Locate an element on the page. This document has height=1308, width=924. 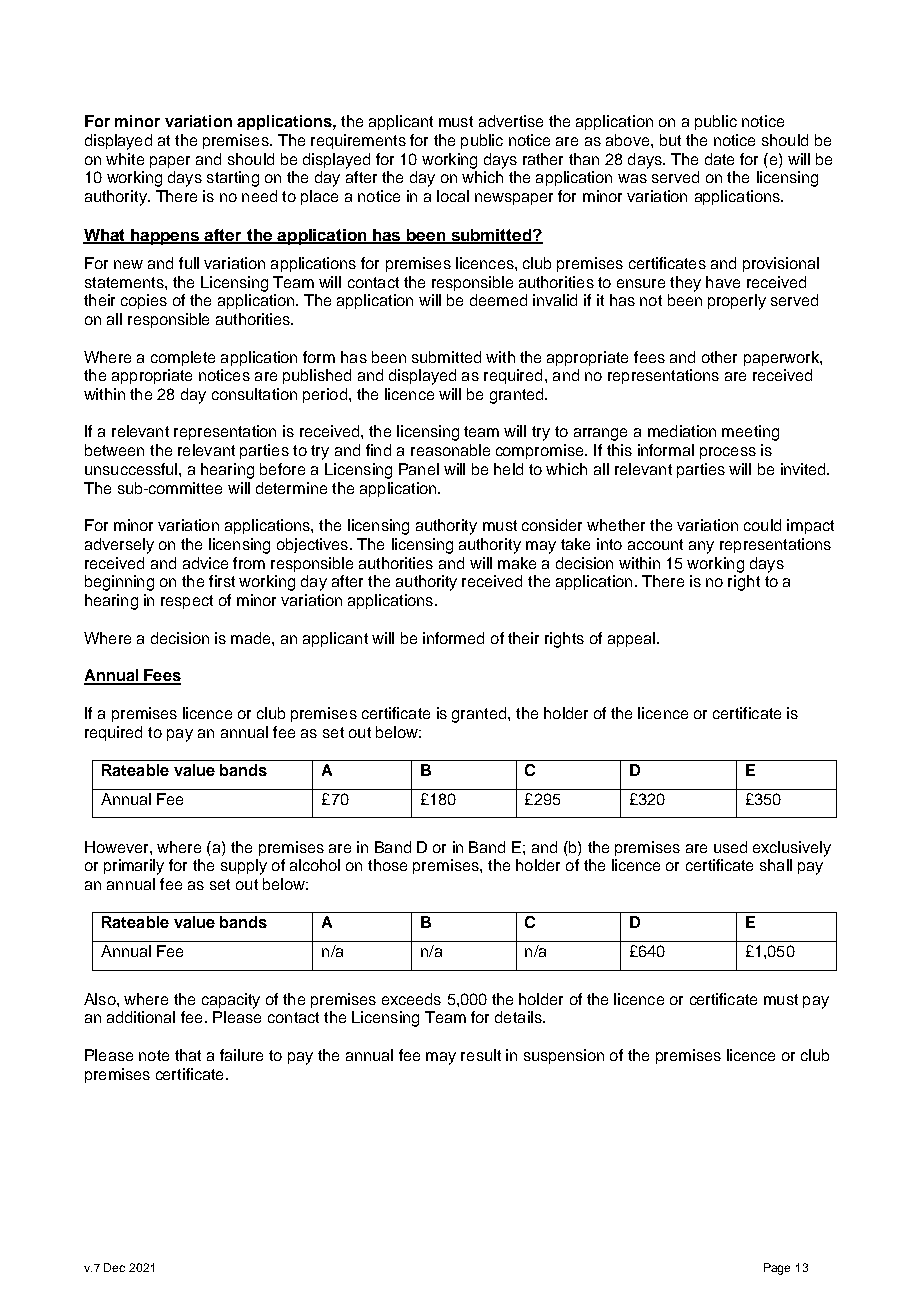
reasonable is located at coordinates (450, 450).
